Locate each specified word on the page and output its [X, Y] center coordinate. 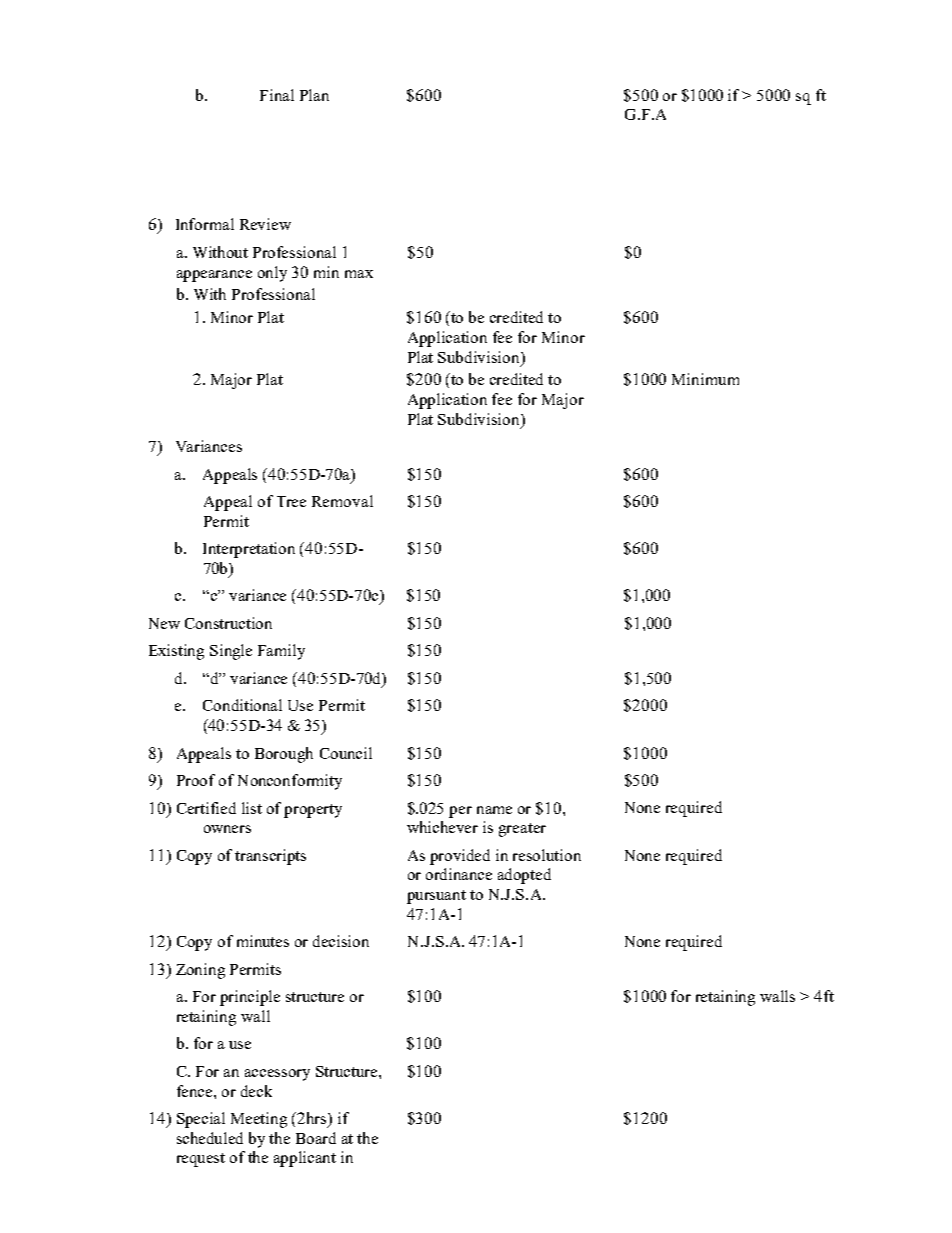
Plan [314, 95]
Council [346, 753]
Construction [228, 623]
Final [277, 95]
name [494, 810]
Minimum [705, 379]
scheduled [210, 1138]
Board [316, 1138]
